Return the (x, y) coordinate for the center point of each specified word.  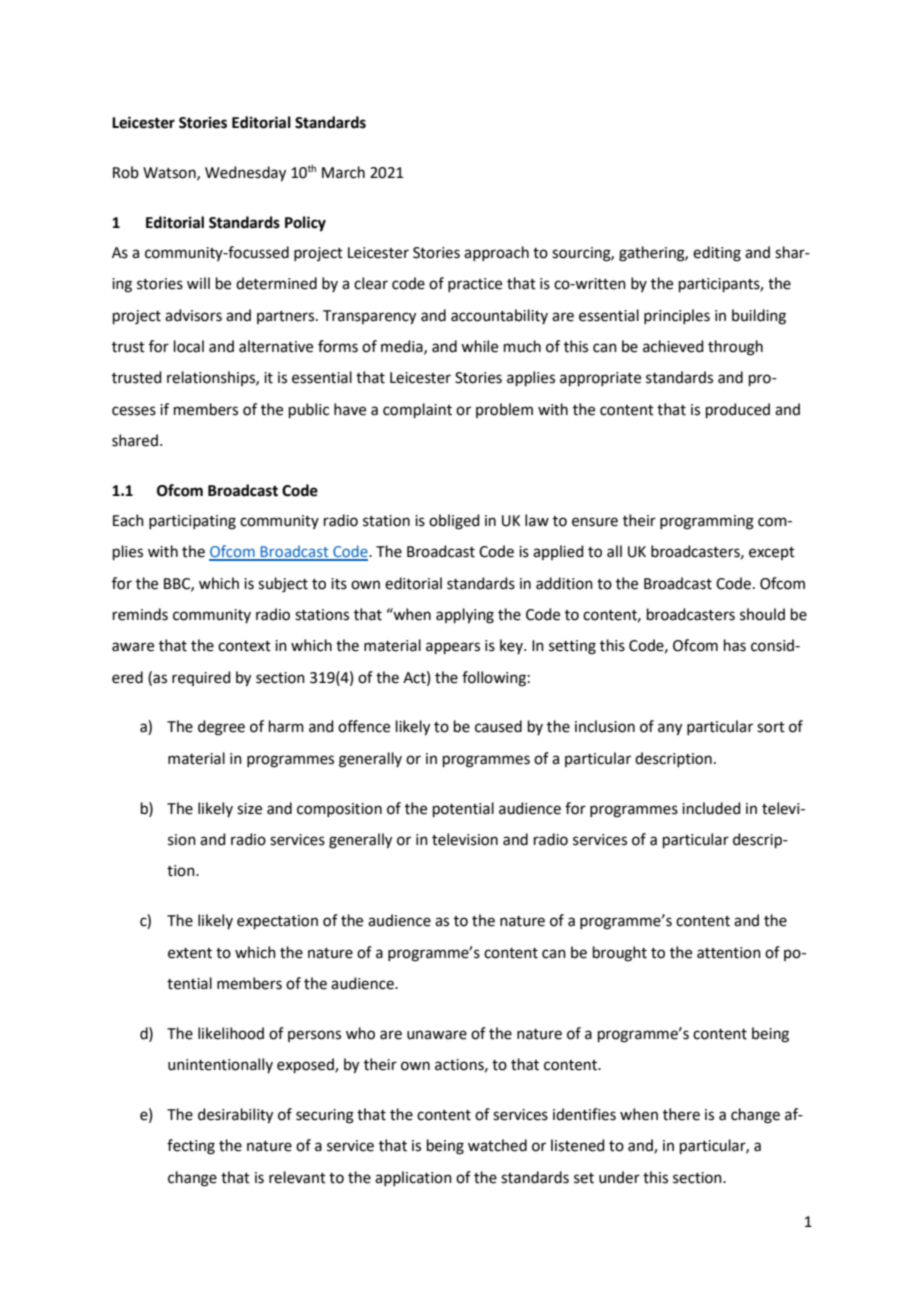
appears (453, 648)
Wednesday (245, 174)
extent (190, 953)
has (735, 645)
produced (738, 410)
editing (717, 254)
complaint (417, 410)
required (201, 678)
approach (496, 253)
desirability (235, 1116)
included (711, 808)
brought (620, 954)
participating (192, 522)
